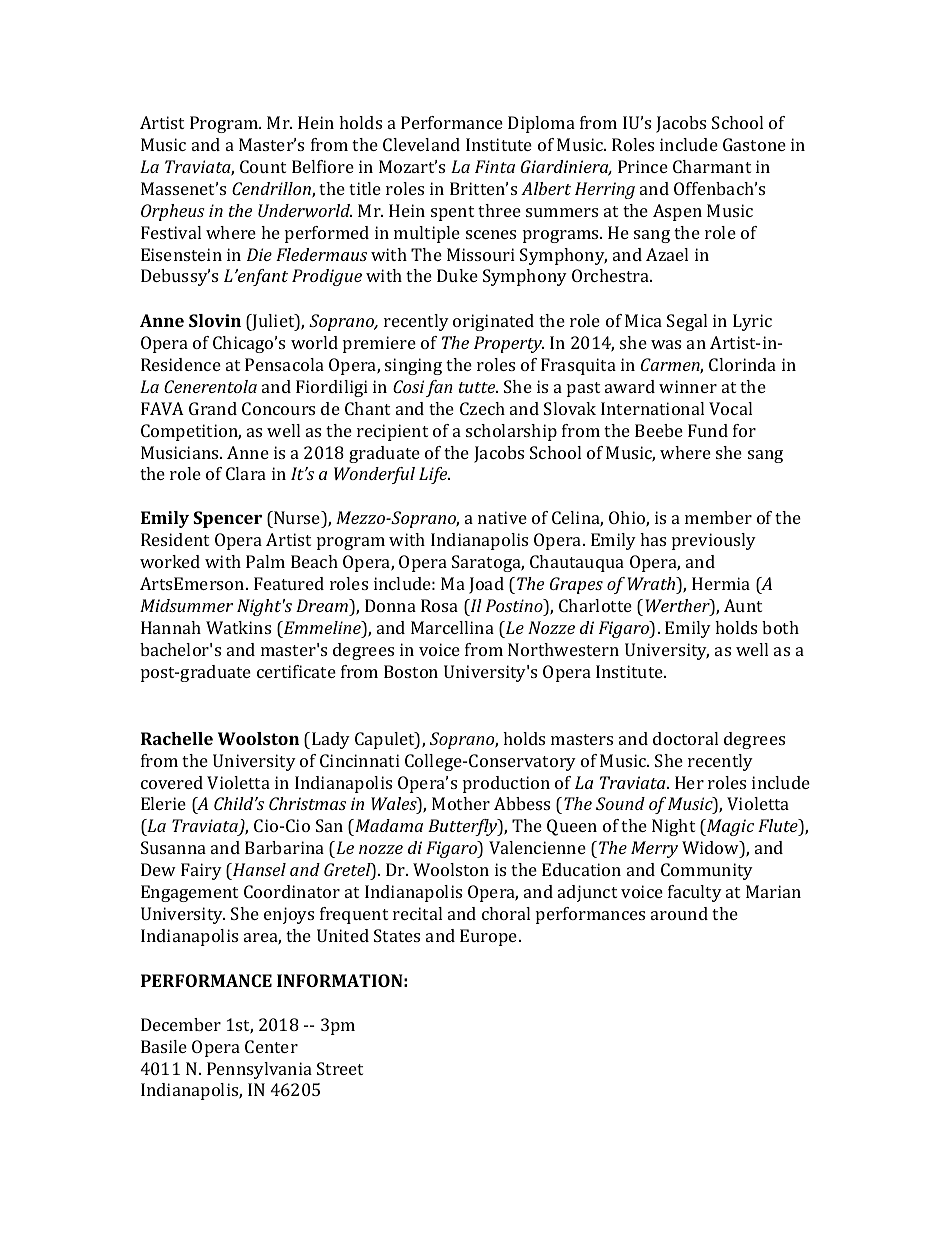  I want to click on Center, so click(271, 1046).
